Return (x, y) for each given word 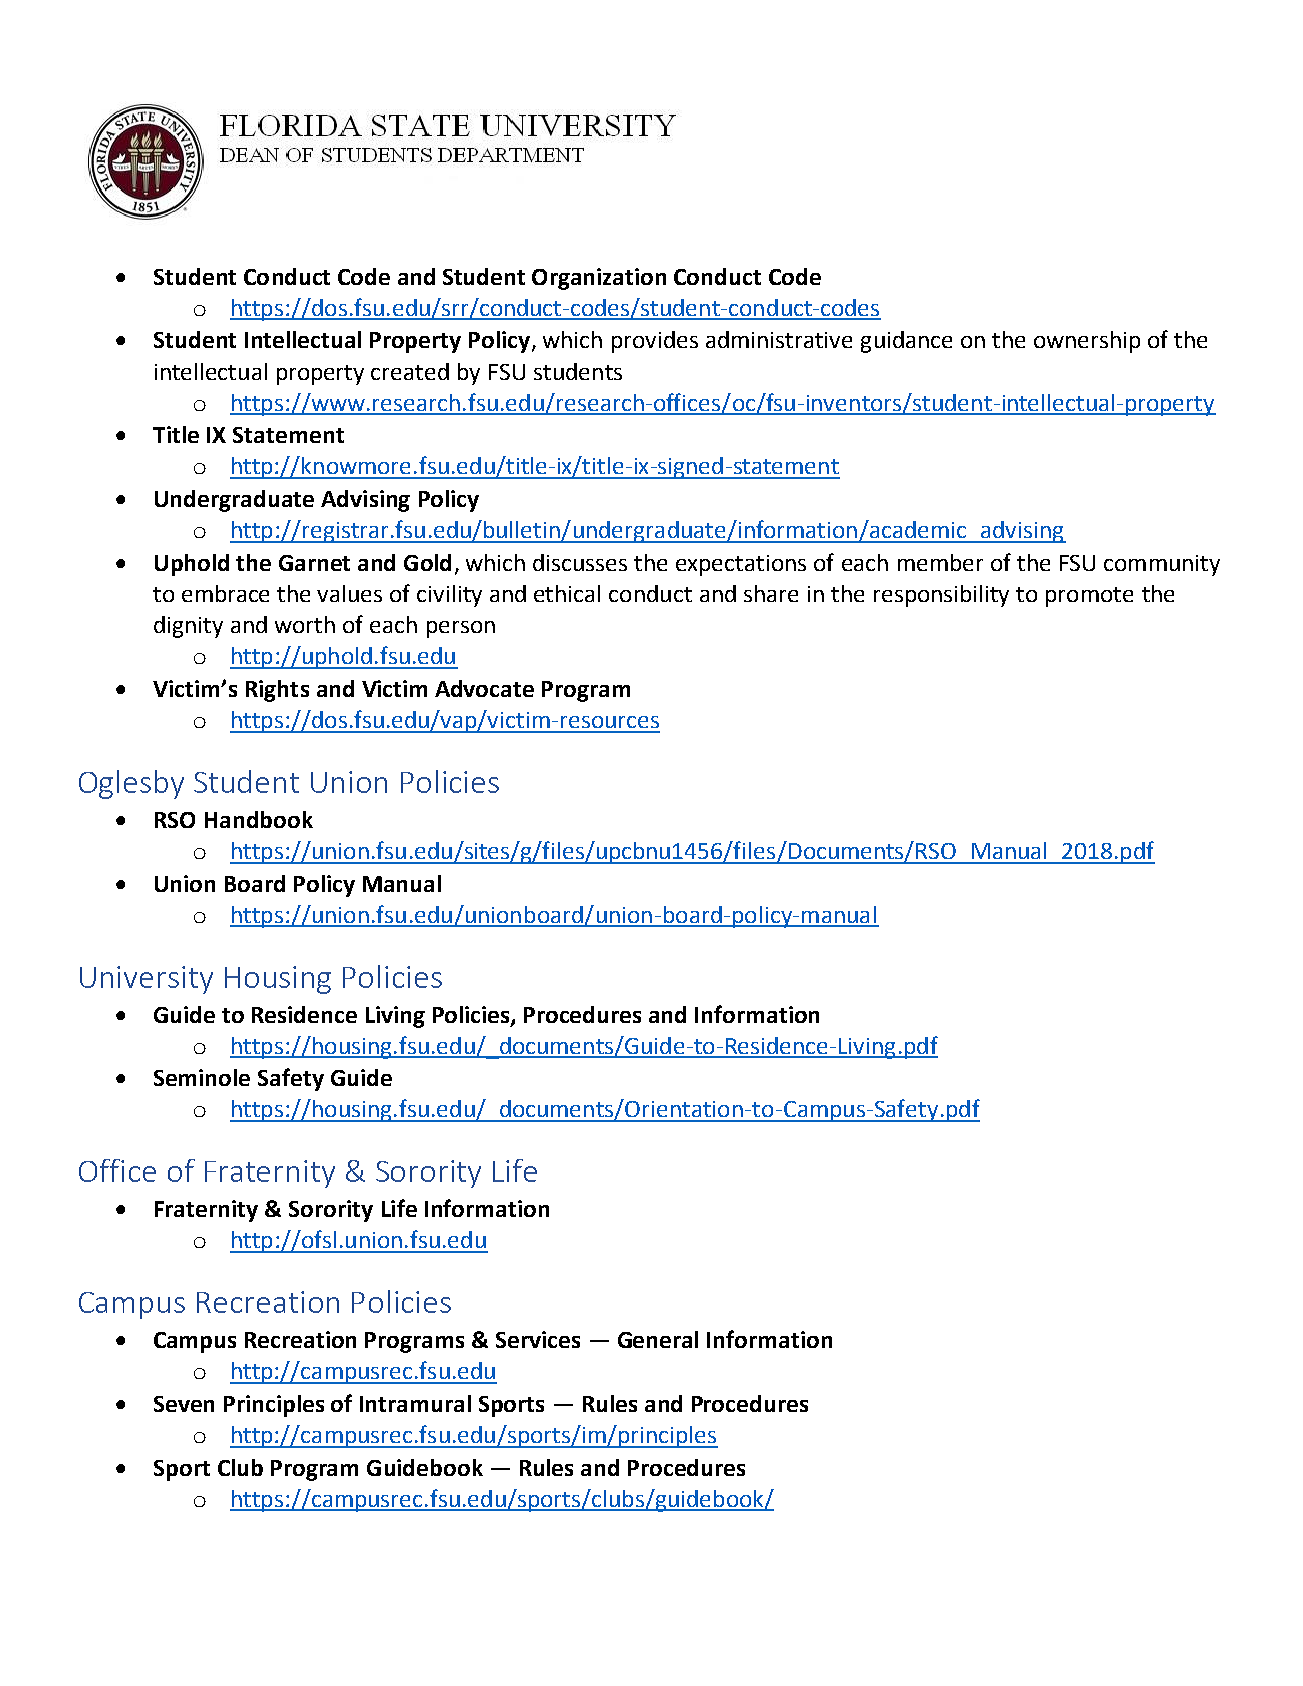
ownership (1087, 342)
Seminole (202, 1077)
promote (1089, 597)
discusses (580, 562)
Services (538, 1339)
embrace (225, 593)
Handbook (259, 819)
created (410, 371)
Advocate (484, 688)
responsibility (941, 596)
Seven (184, 1404)
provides (655, 342)
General (658, 1339)
